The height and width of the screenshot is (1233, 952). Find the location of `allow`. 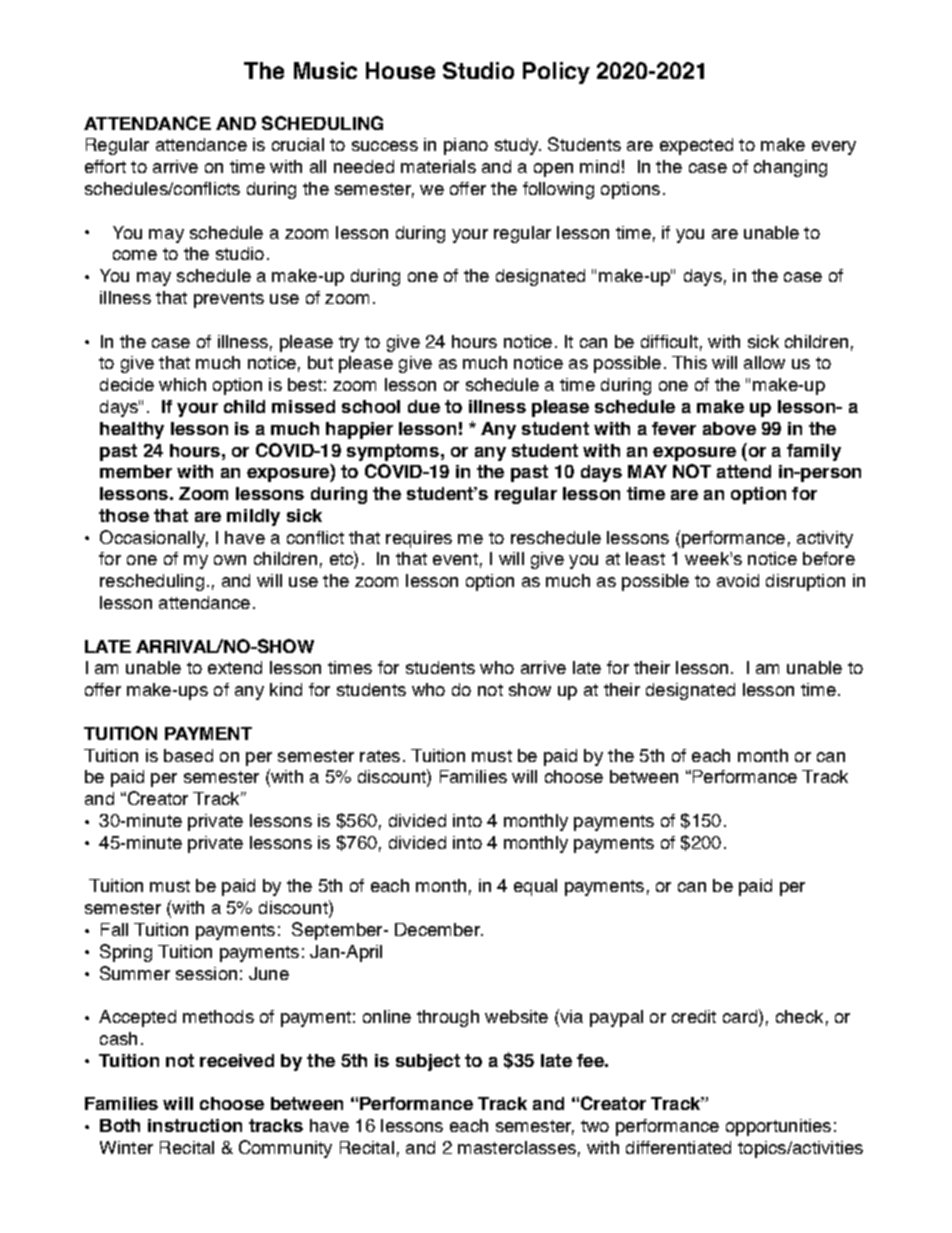

allow is located at coordinates (764, 362).
